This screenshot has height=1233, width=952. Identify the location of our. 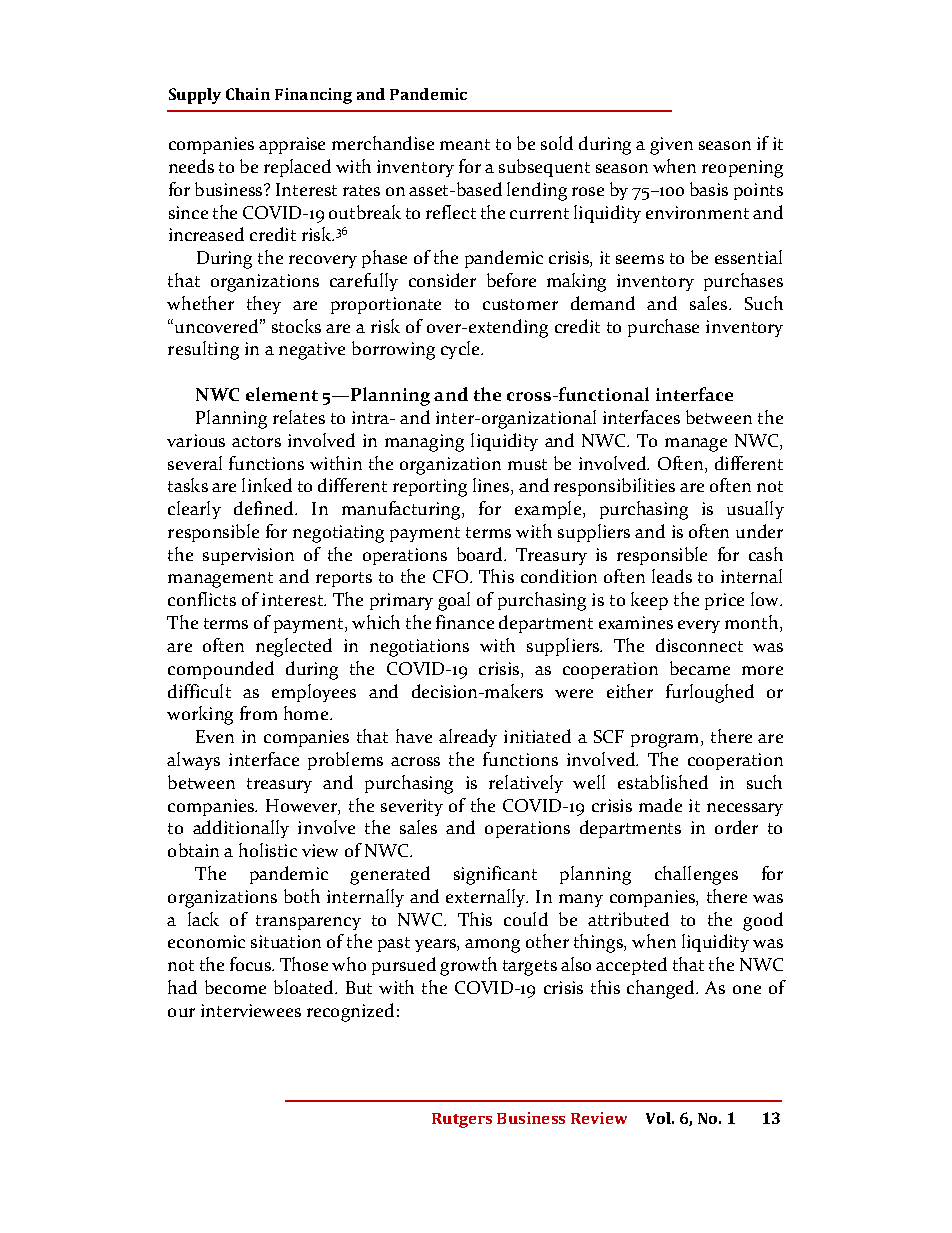
(181, 1012).
